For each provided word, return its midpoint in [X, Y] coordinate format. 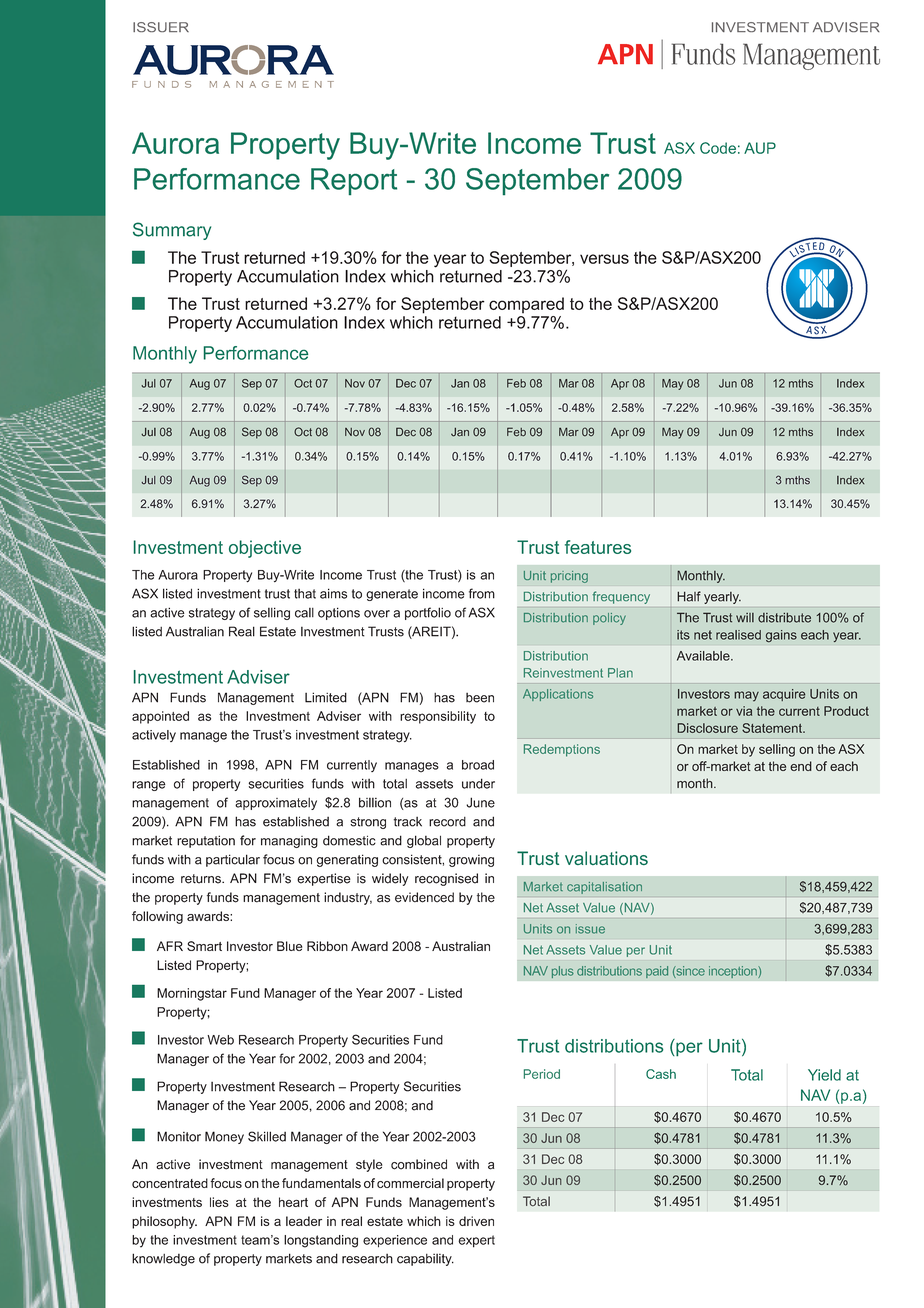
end [801, 766]
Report [354, 181]
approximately [276, 804]
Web [220, 1040]
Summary [172, 231]
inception [734, 972]
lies [219, 1202]
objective [265, 549]
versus [604, 259]
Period [542, 1074]
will [745, 617]
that [305, 594]
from [482, 593]
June [480, 802]
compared [526, 305]
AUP [760, 148]
